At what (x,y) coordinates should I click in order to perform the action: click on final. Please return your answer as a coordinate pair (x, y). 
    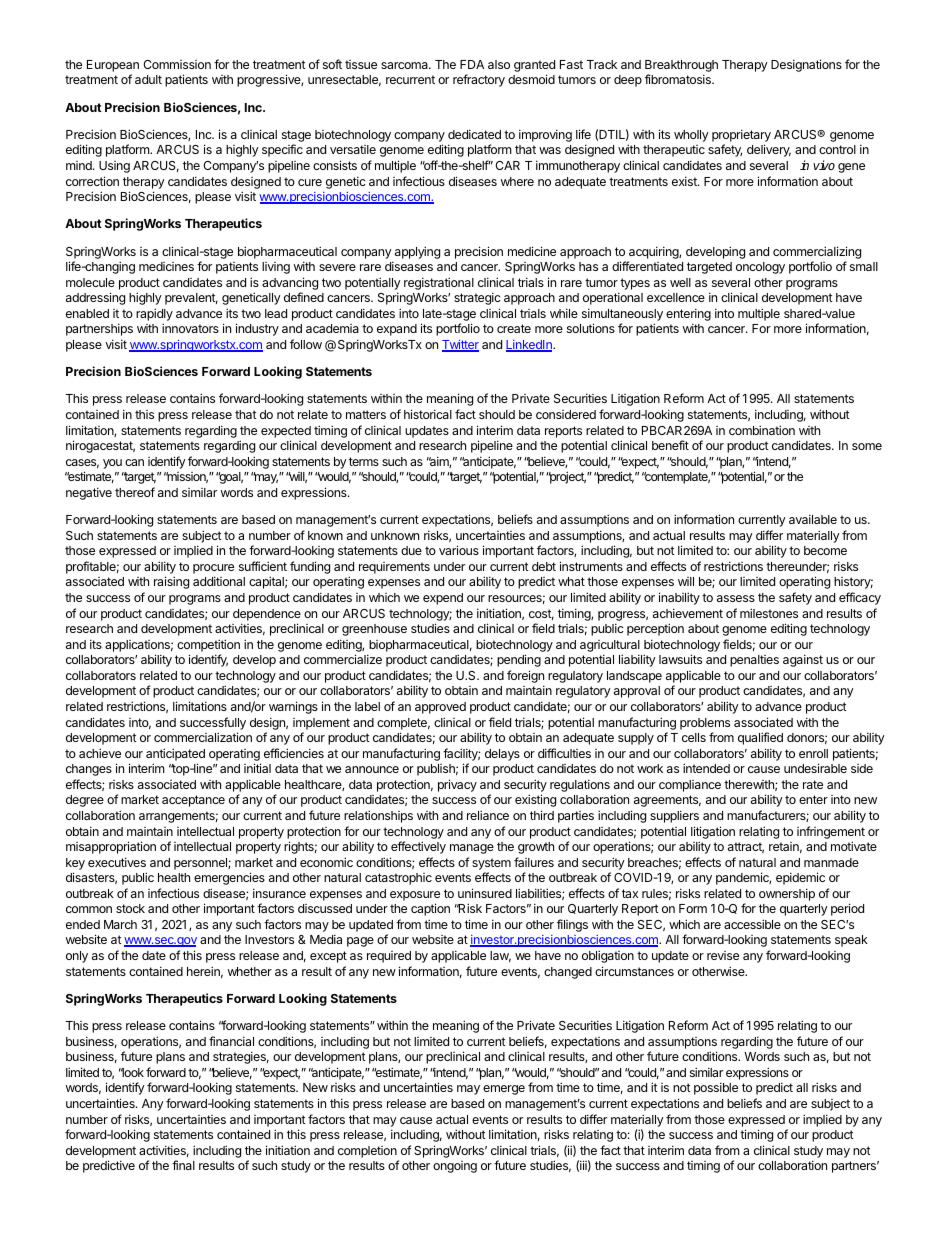
    Looking at the image, I should click on (183, 1165).
